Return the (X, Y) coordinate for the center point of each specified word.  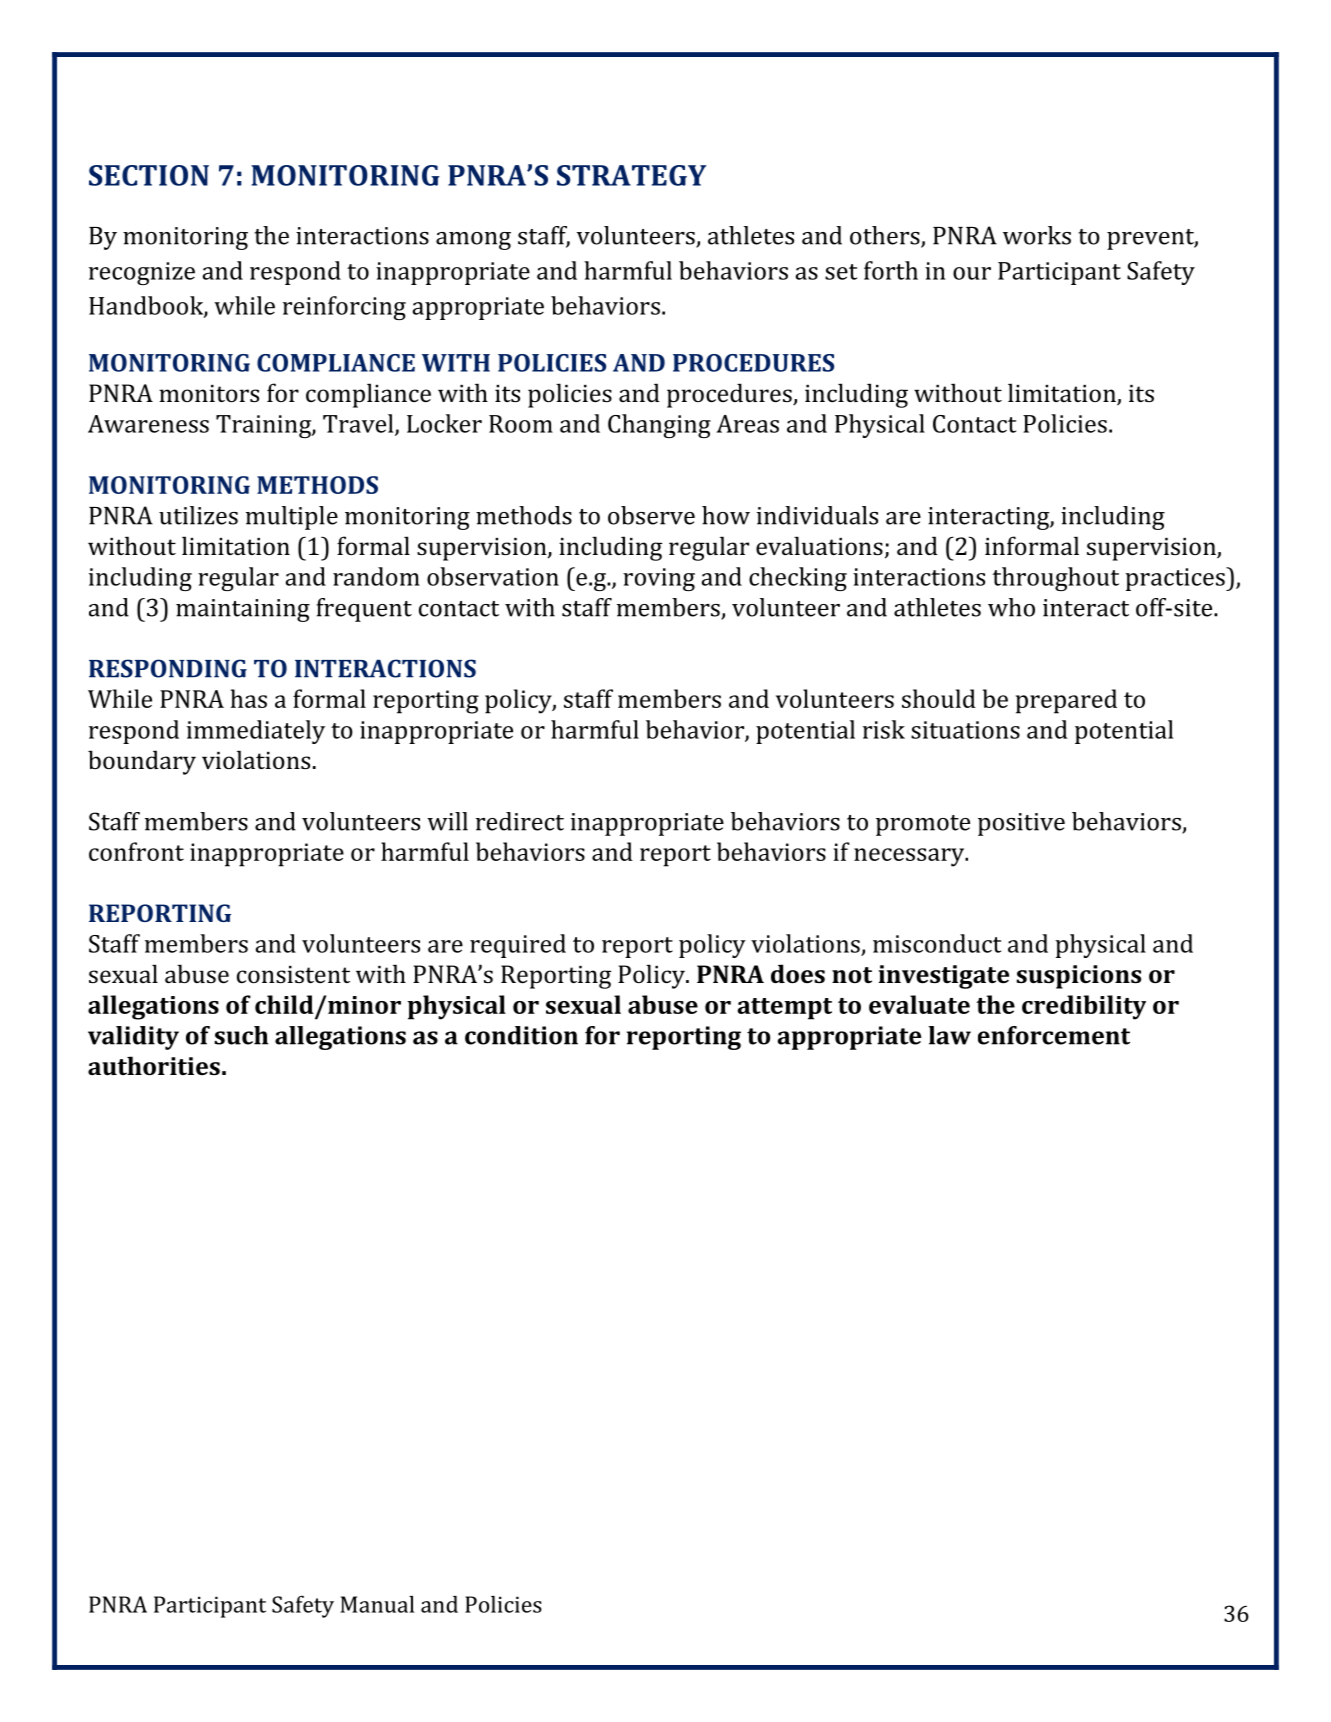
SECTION (149, 175)
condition (521, 1035)
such (241, 1035)
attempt (784, 1009)
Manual (377, 1604)
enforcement (1054, 1035)
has (249, 698)
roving (659, 579)
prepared (1066, 701)
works (1037, 235)
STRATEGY (631, 175)
